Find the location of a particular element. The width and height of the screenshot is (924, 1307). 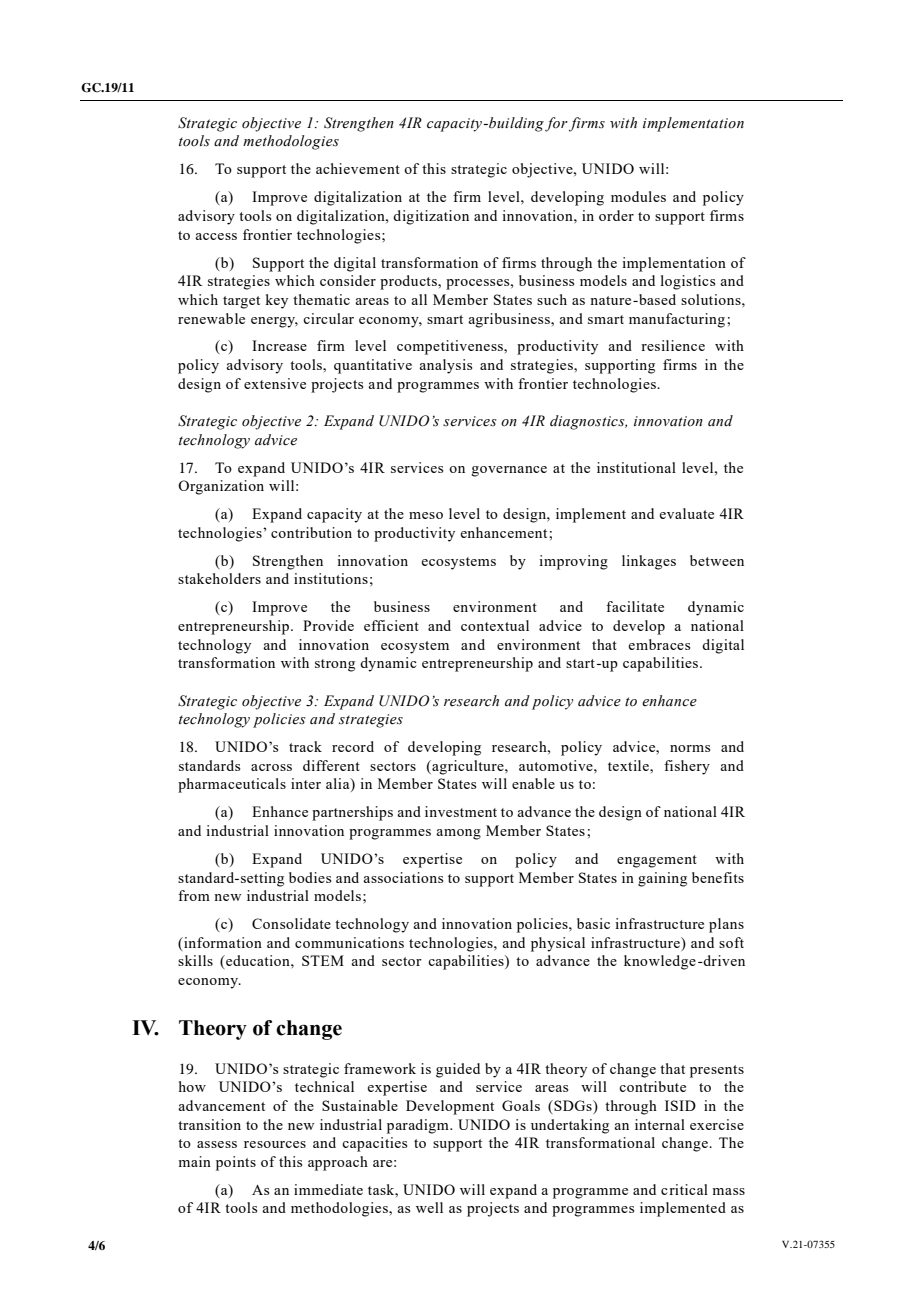

contextual is located at coordinates (495, 625).
